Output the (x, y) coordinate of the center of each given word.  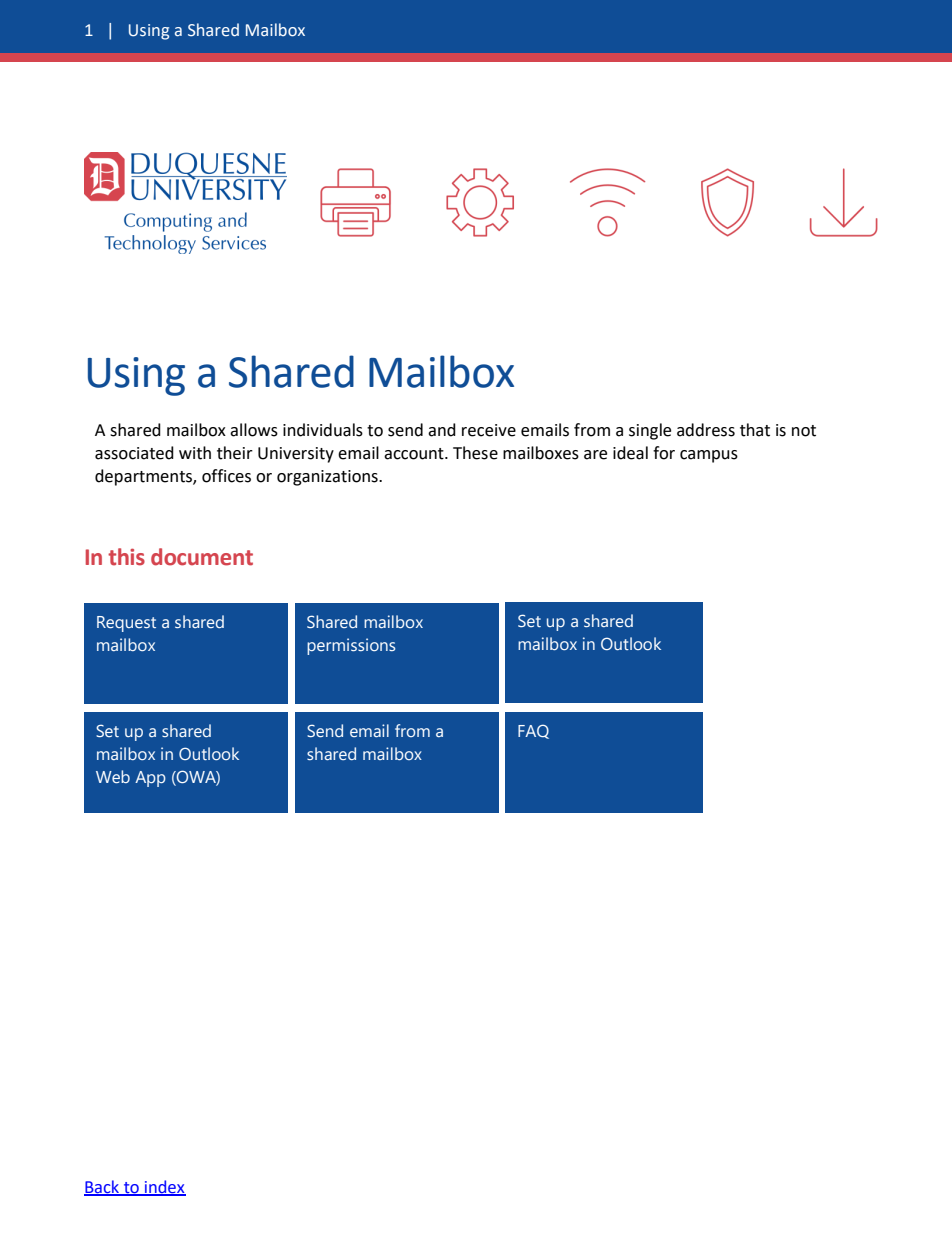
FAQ (533, 731)
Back (102, 1188)
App (150, 779)
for (664, 453)
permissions (351, 646)
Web (113, 776)
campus (709, 456)
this (126, 557)
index (164, 1188)
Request (126, 624)
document (202, 557)
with (195, 453)
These (475, 453)
